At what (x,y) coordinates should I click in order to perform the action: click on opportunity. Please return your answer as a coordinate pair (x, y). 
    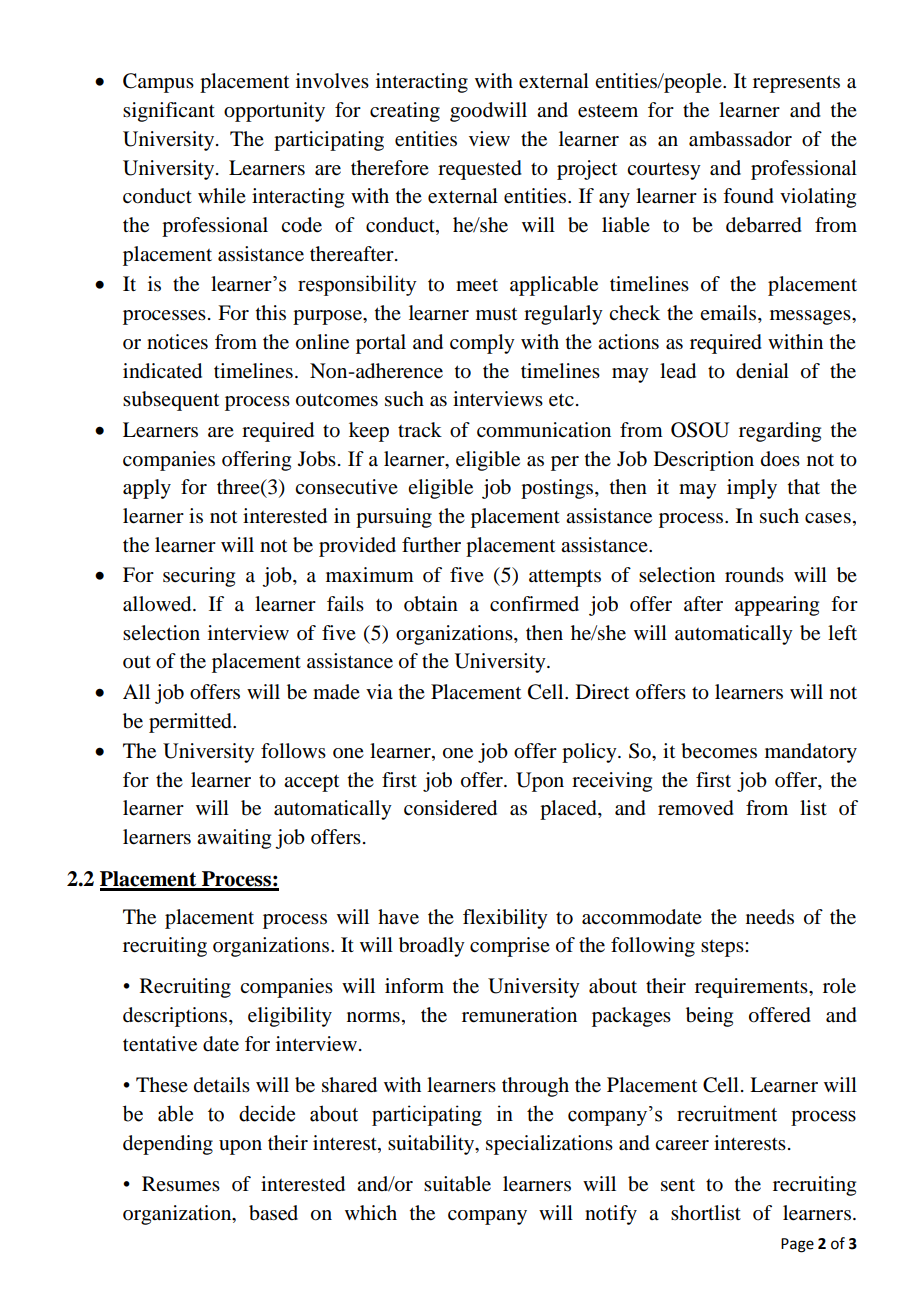
    Looking at the image, I should click on (274, 112).
